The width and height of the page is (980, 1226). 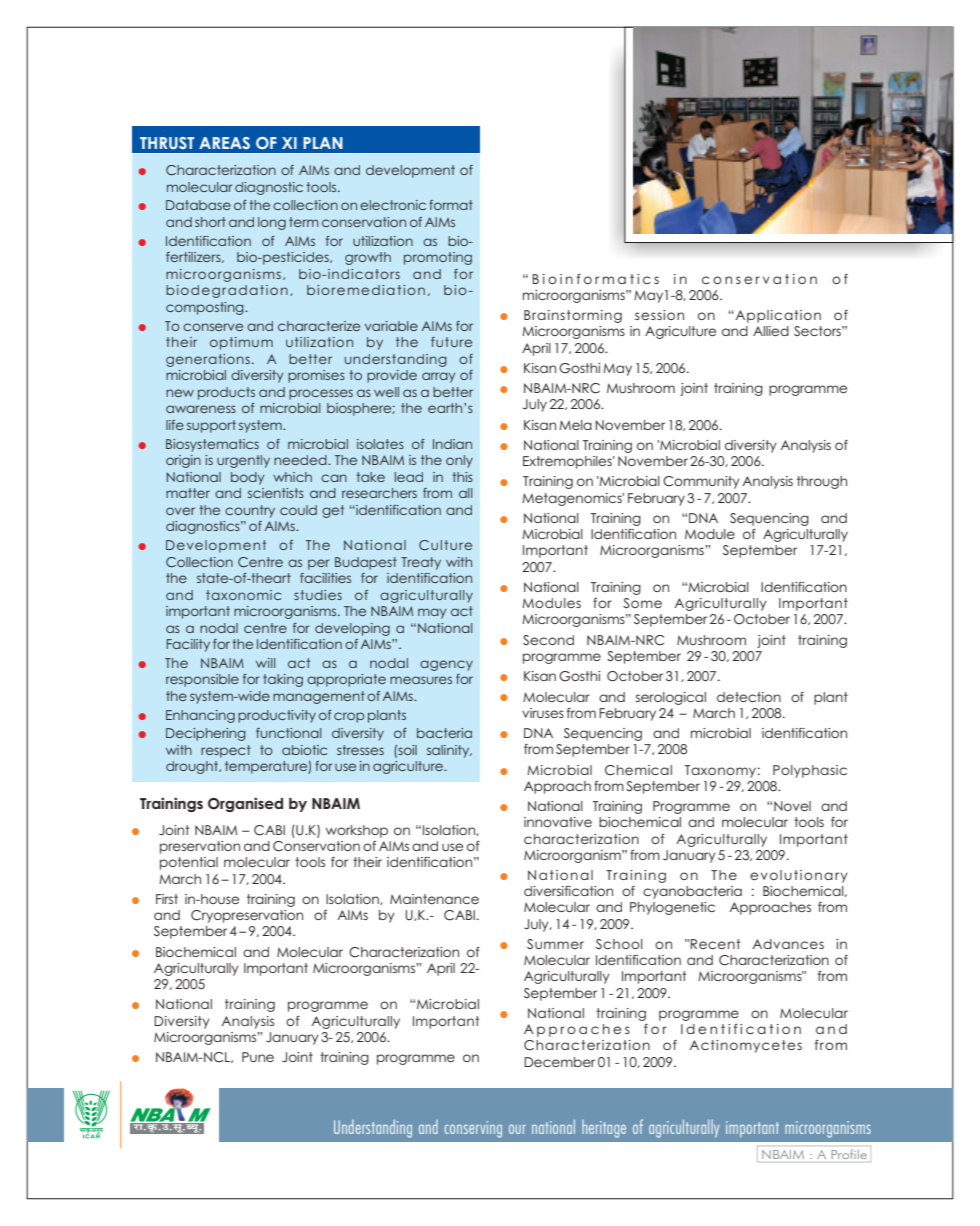 What do you see at coordinates (189, 863) in the page?
I see `potential` at bounding box center [189, 863].
